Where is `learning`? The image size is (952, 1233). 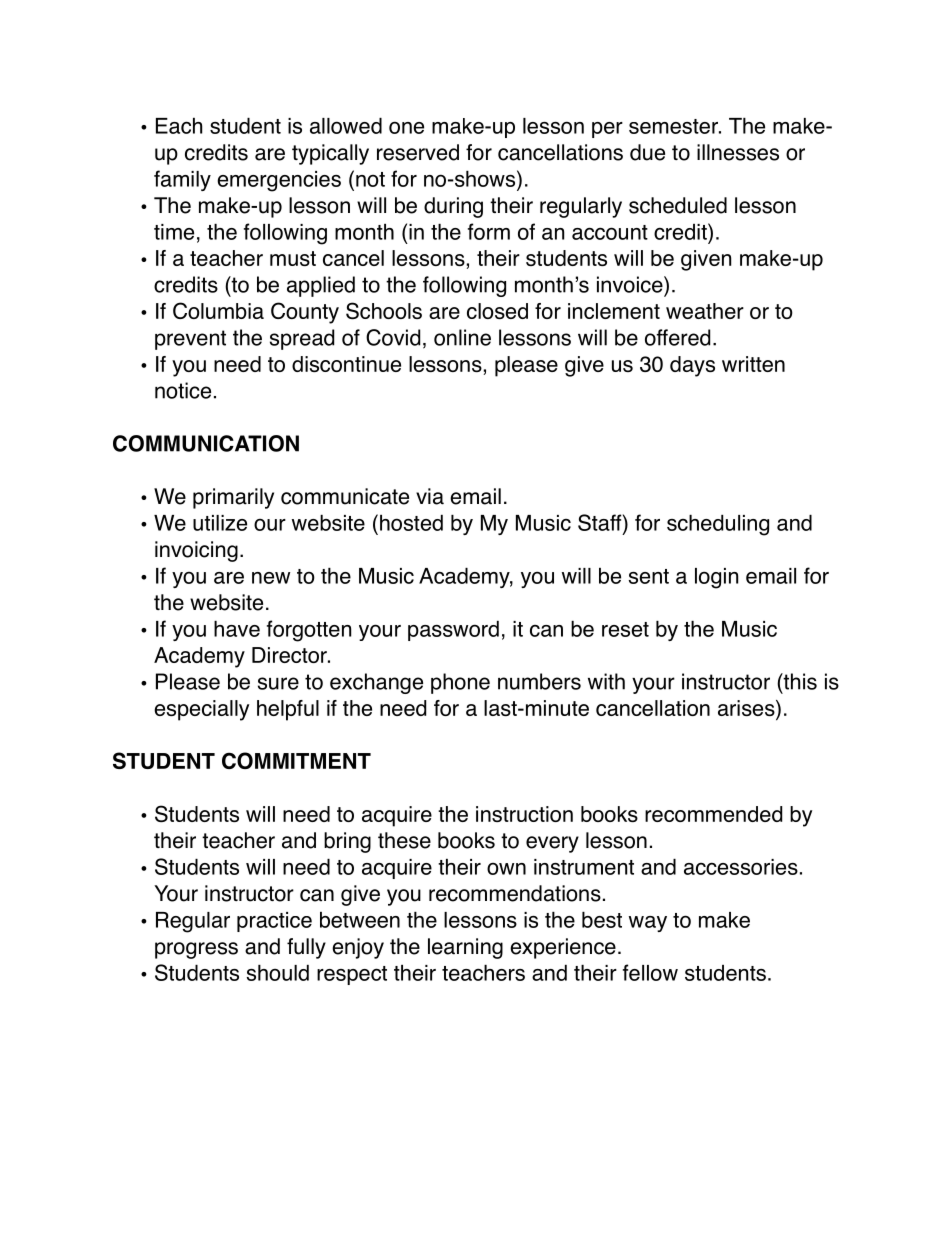 learning is located at coordinates (465, 948).
